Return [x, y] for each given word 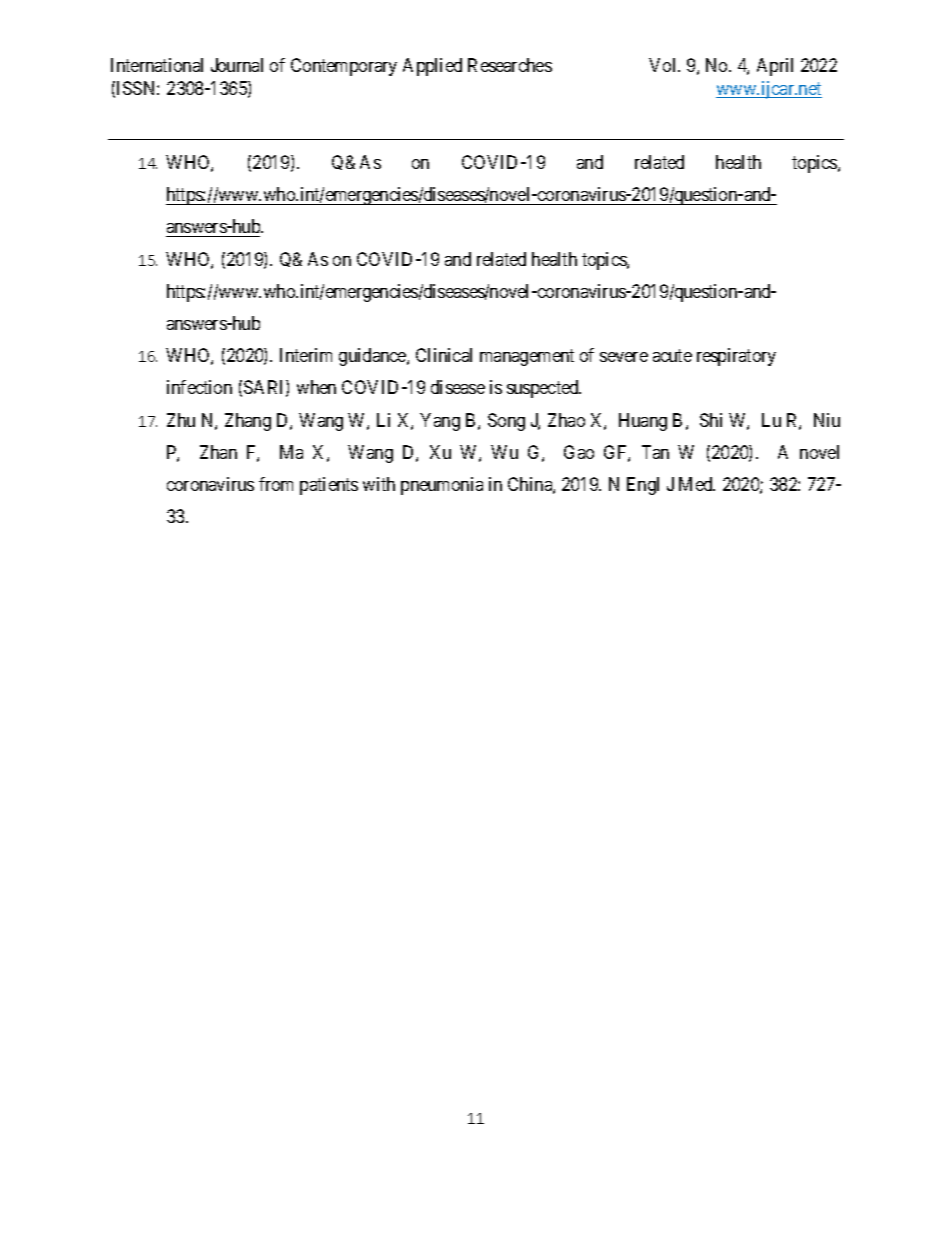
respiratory [736, 357]
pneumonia [442, 486]
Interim [306, 355]
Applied [432, 67]
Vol [664, 65]
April [775, 67]
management [527, 358]
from [276, 484]
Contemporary [344, 67]
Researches [510, 65]
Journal [237, 65]
